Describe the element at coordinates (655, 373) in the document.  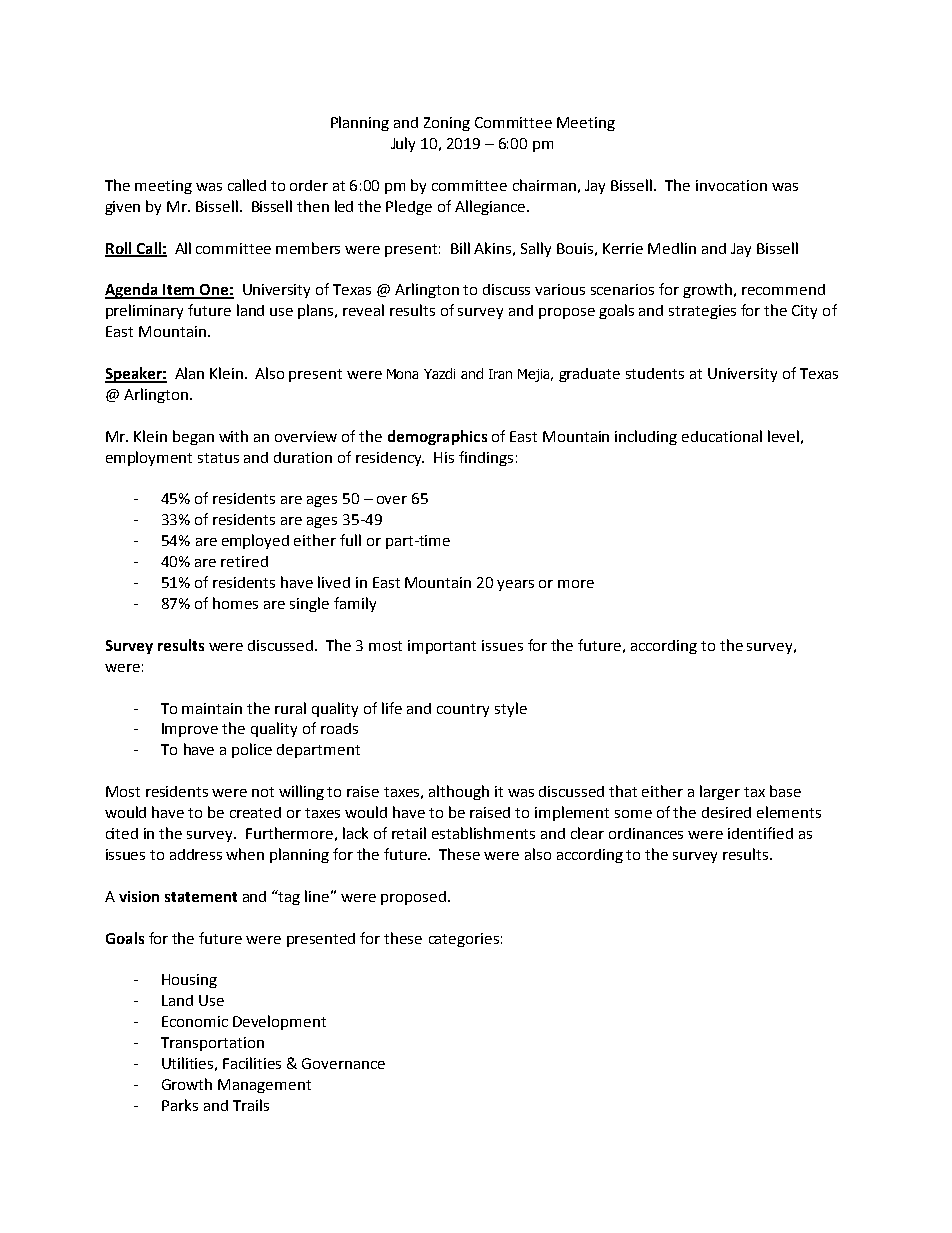
I see `students` at that location.
